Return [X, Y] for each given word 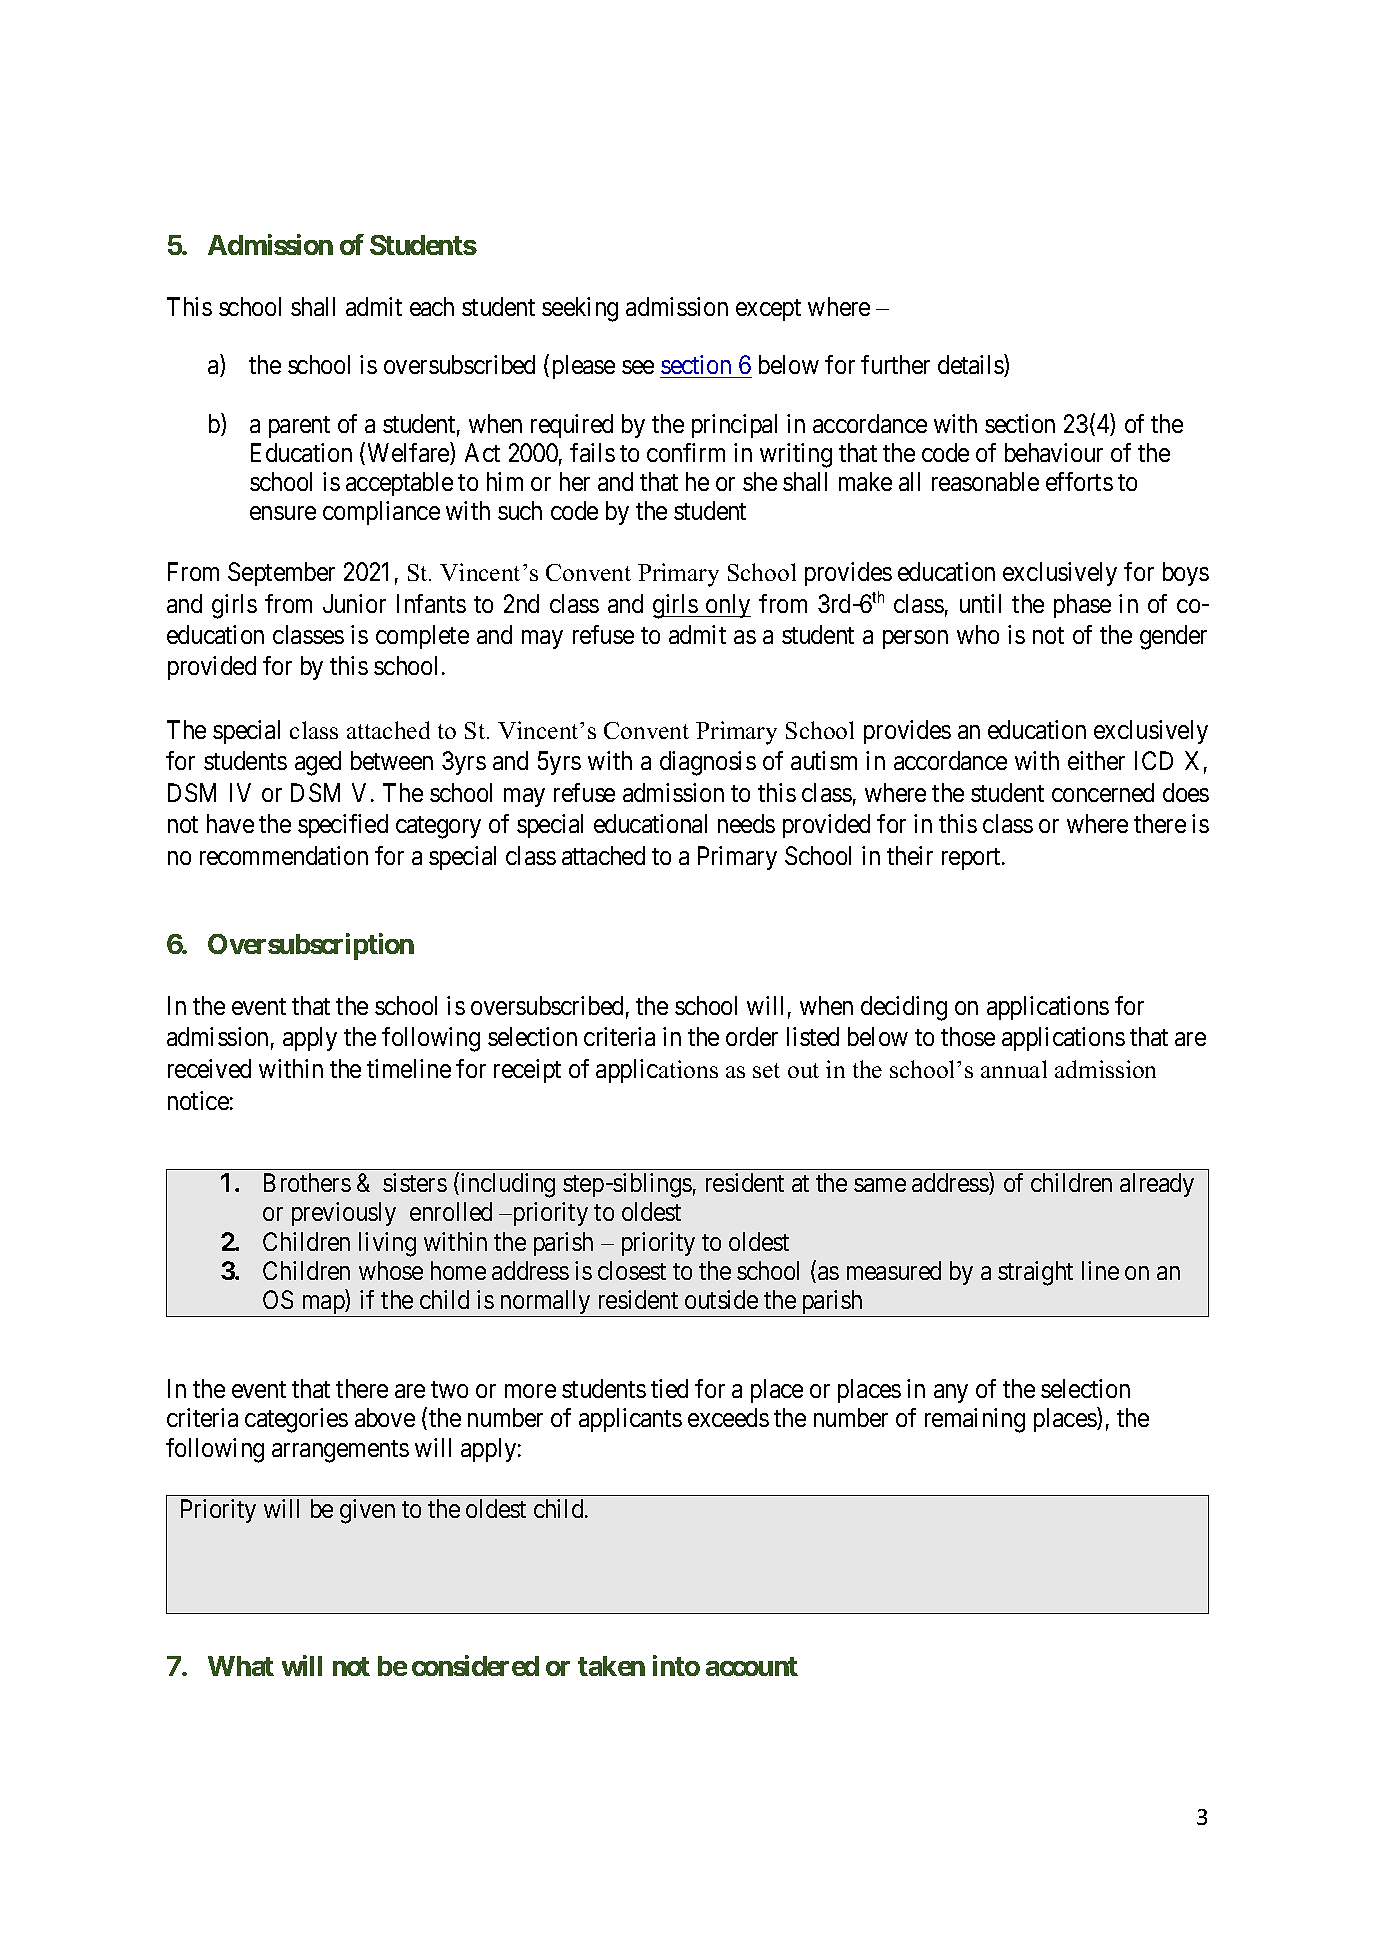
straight [1035, 1273]
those [968, 1036]
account [752, 1666]
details [971, 366]
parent [299, 427]
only [727, 606]
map [322, 1306]
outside [721, 1299]
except [768, 310]
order [752, 1036]
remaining [975, 1420]
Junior [354, 603]
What [241, 1666]
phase [1082, 606]
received [209, 1068]
